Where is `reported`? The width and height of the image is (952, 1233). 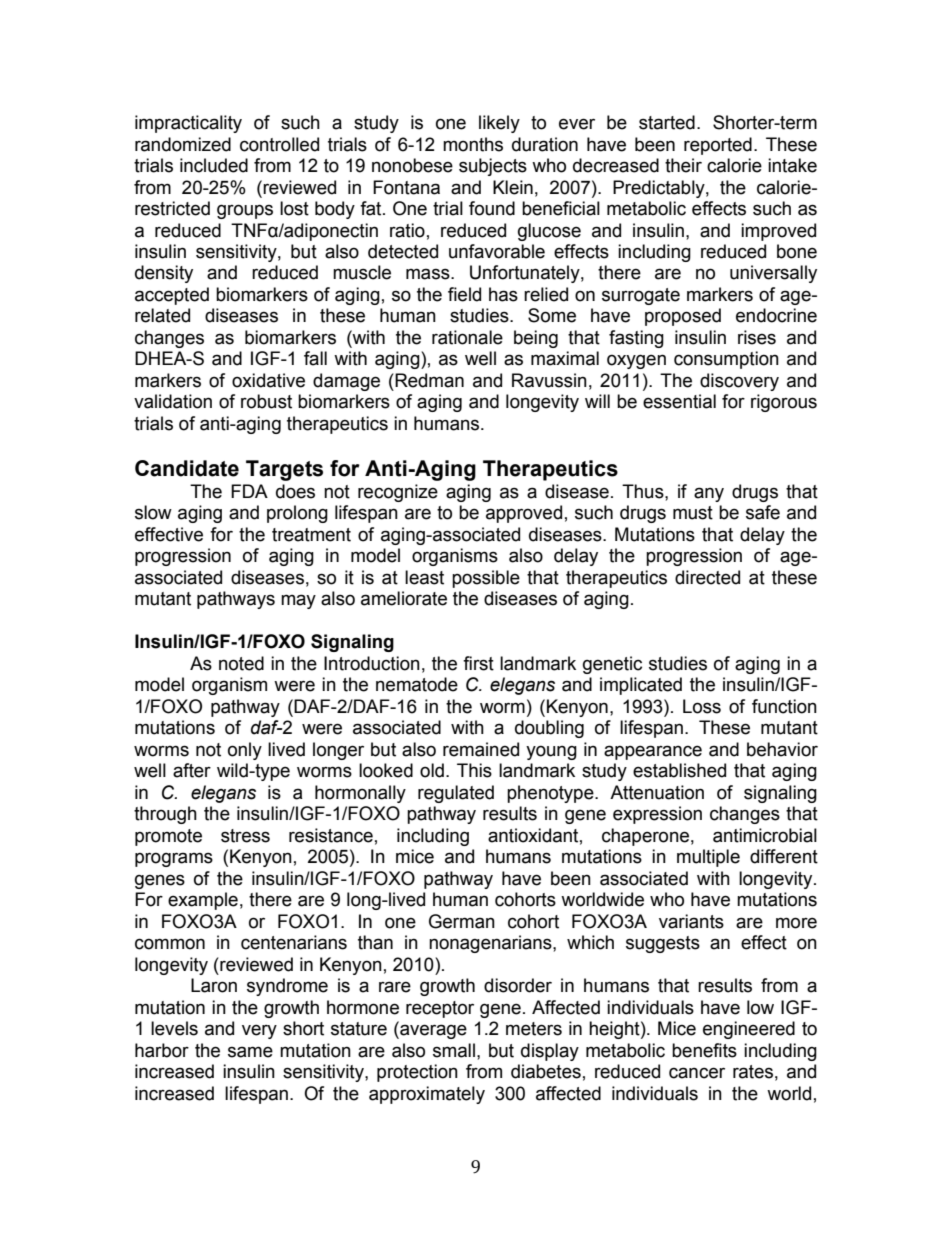
reported is located at coordinates (718, 146).
